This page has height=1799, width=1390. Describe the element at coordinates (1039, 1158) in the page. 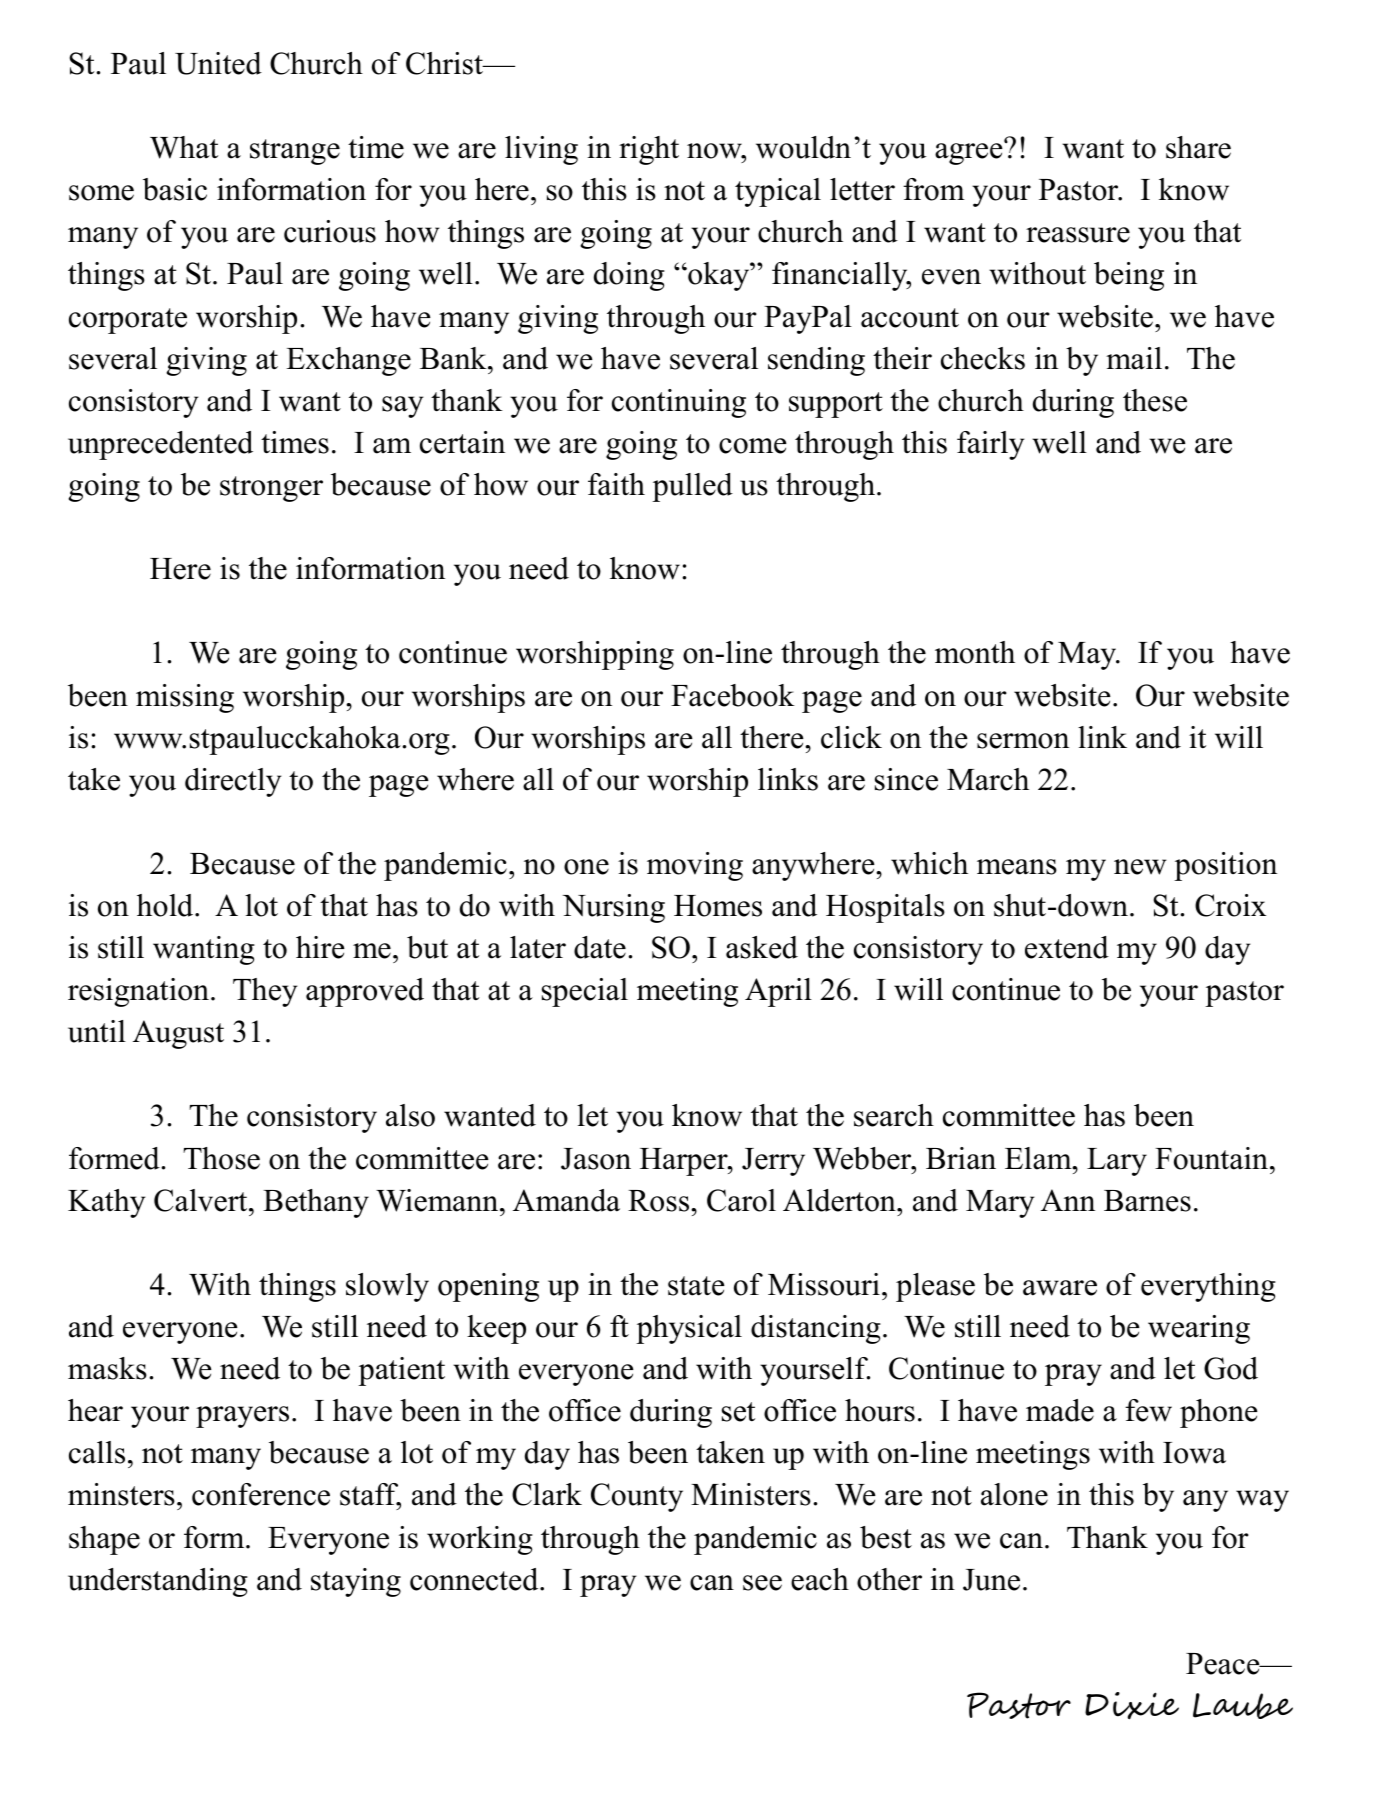

I see `Elam` at that location.
